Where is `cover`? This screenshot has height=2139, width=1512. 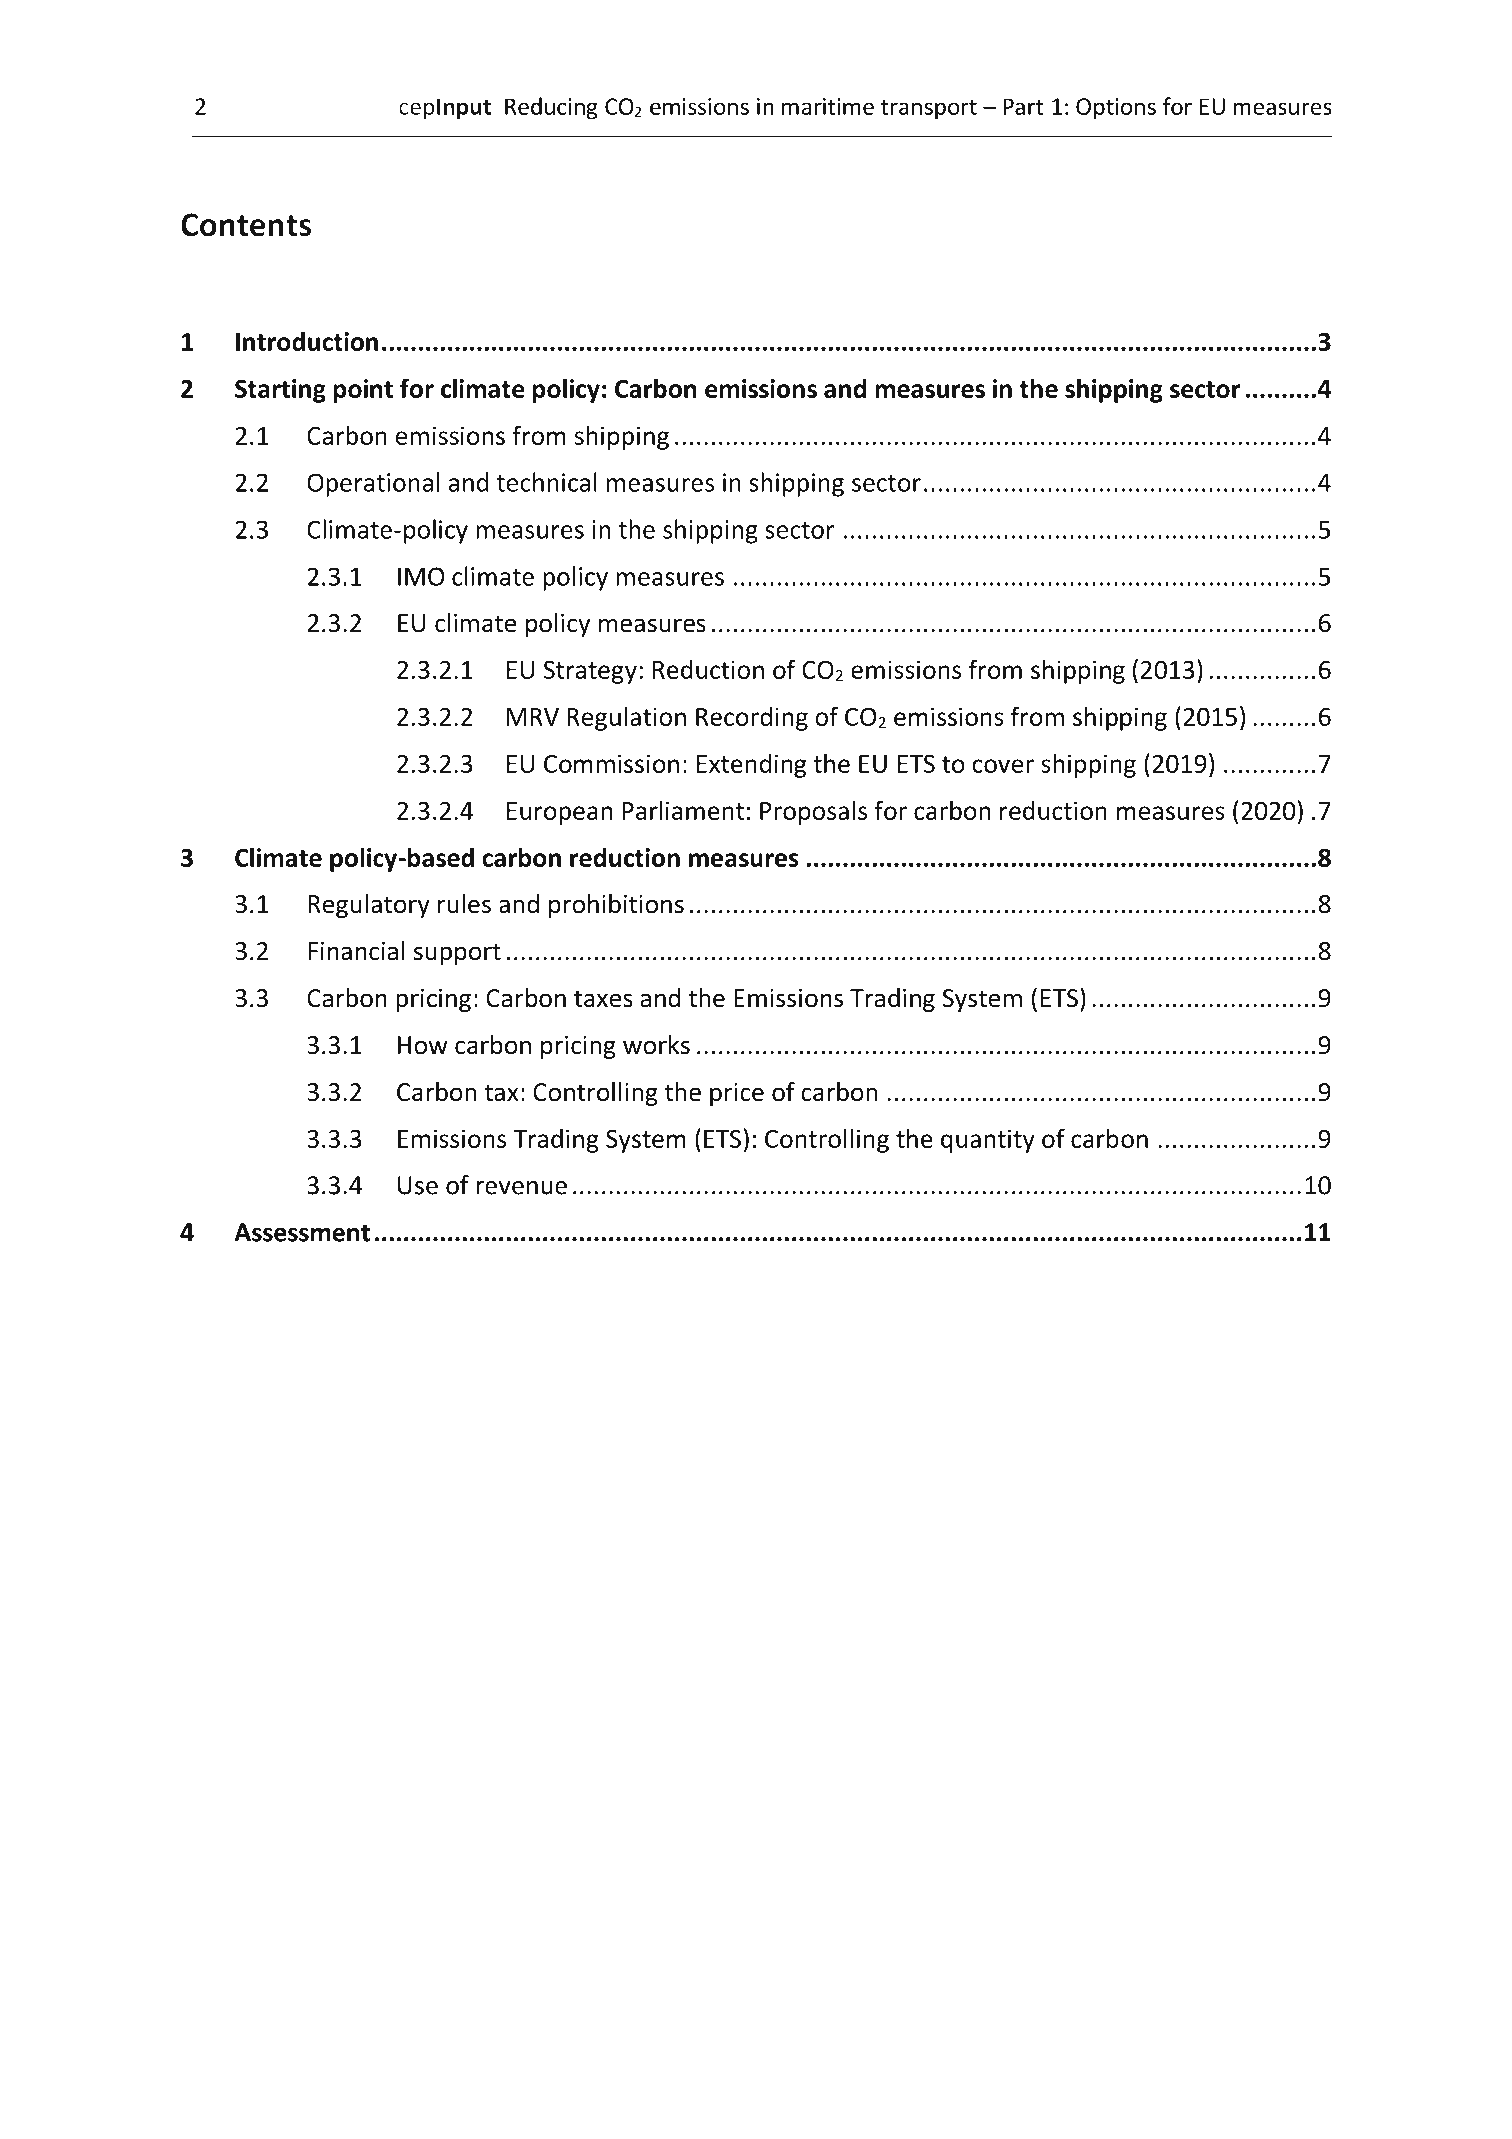 cover is located at coordinates (1003, 766).
